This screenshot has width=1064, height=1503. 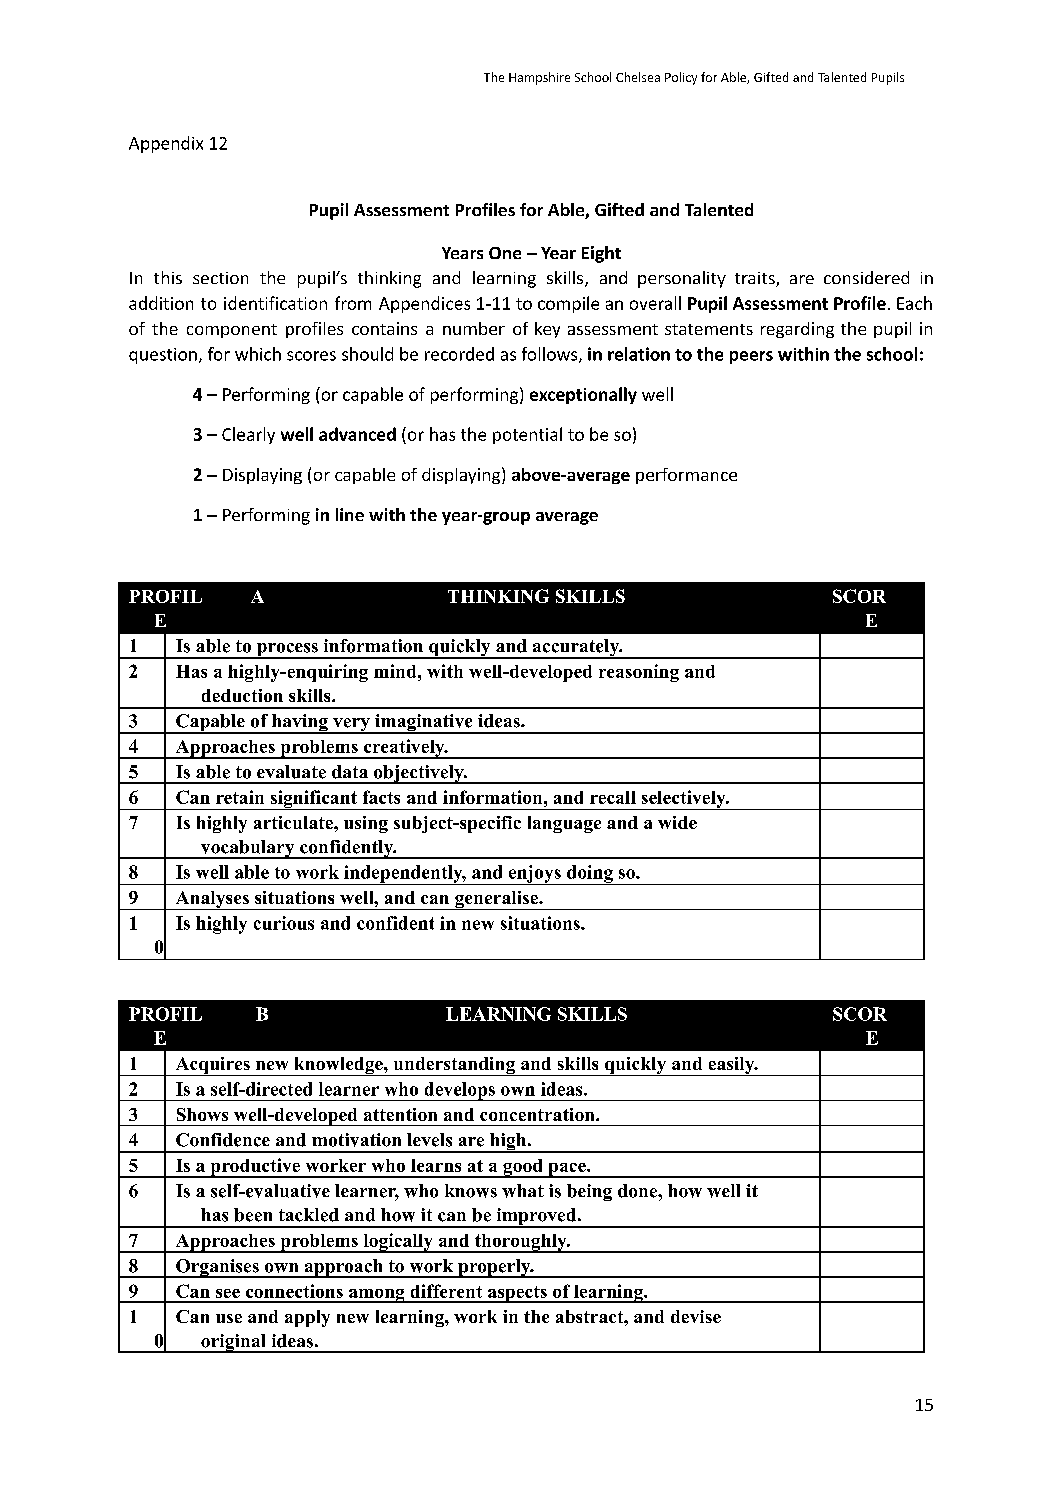 I want to click on use, so click(x=229, y=1318).
